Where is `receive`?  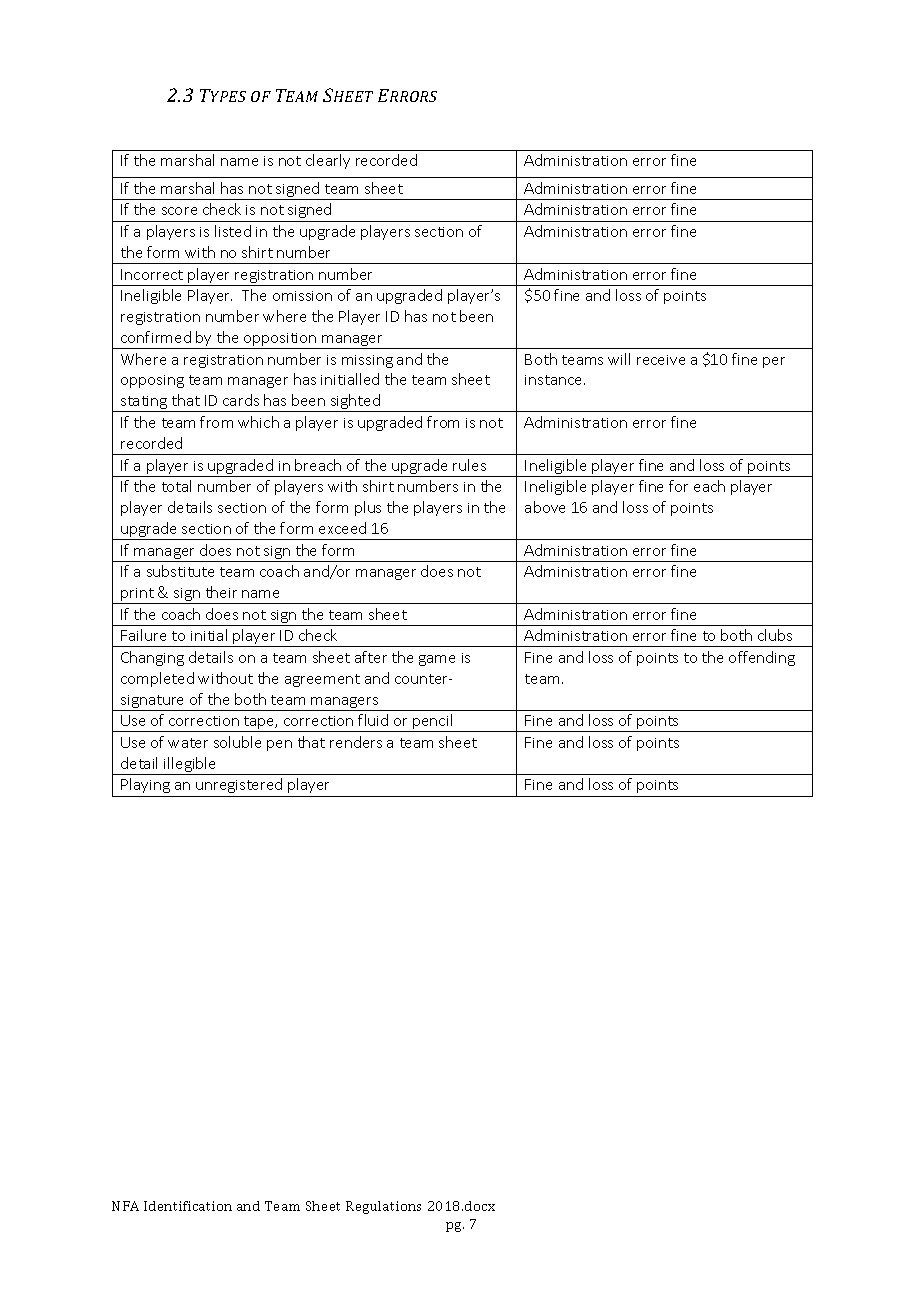
receive is located at coordinates (661, 360).
